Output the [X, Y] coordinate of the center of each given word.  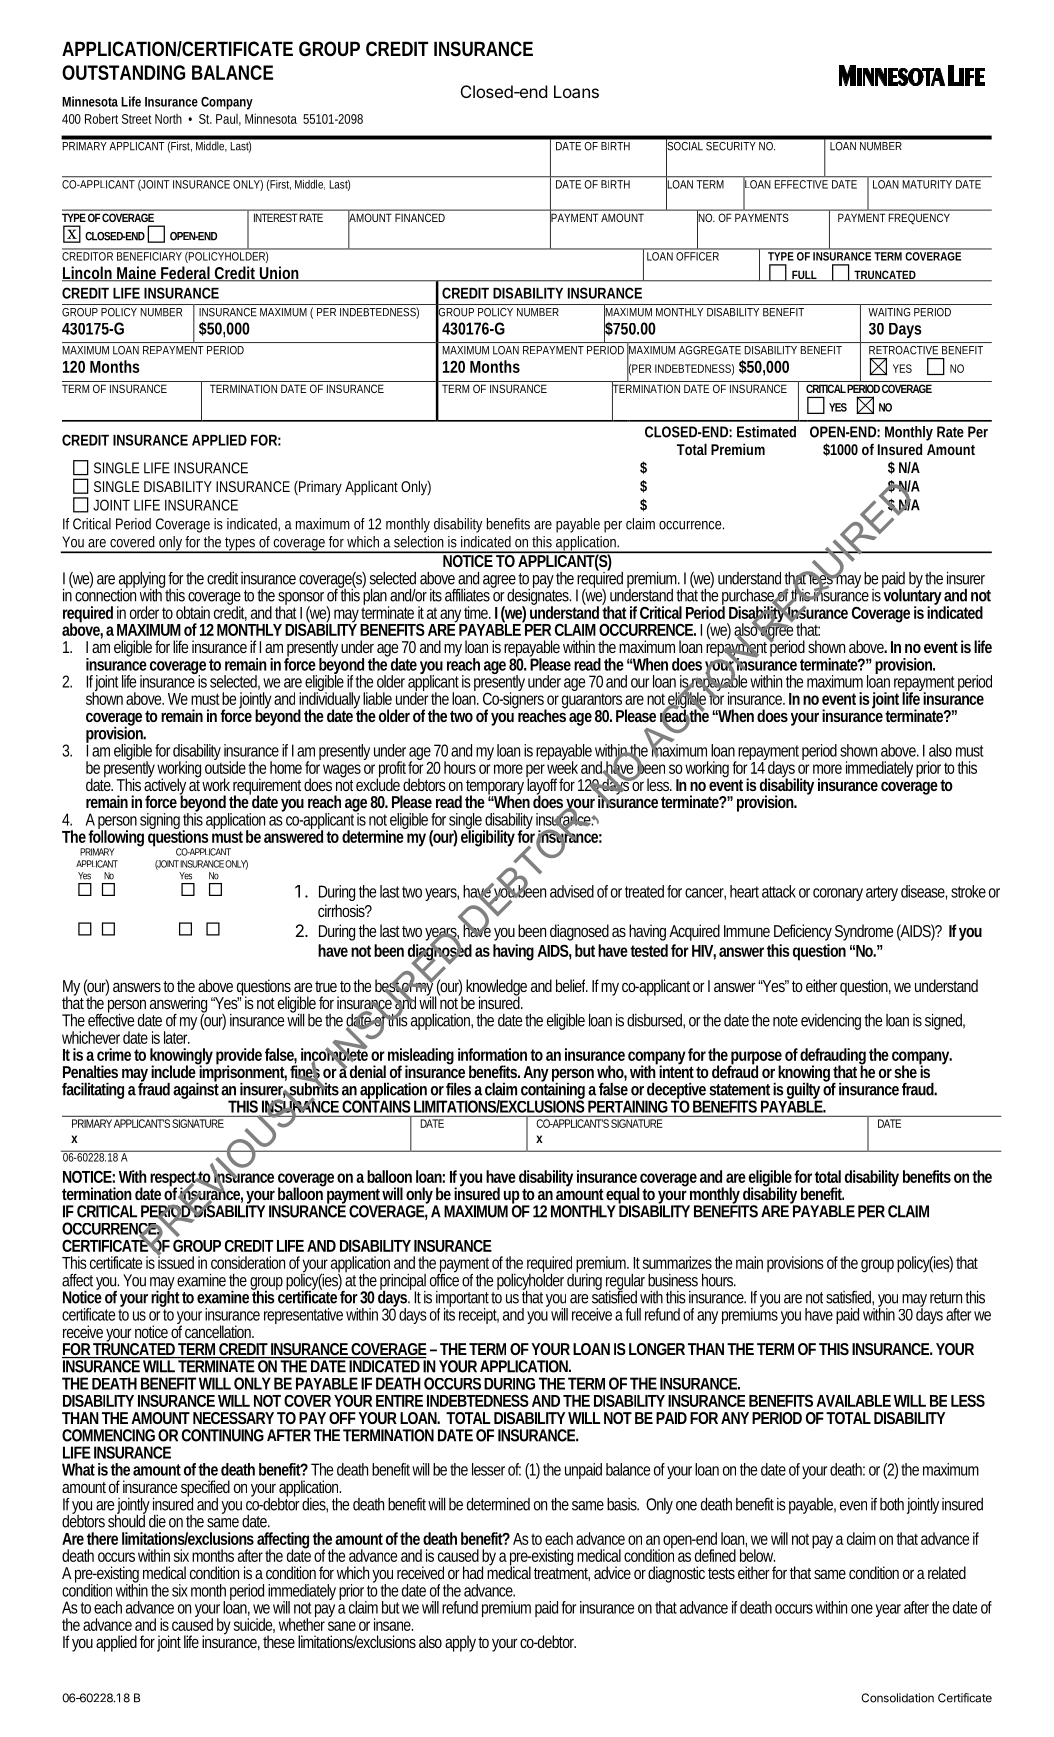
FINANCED [420, 218]
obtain [193, 612]
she [907, 1070]
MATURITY [928, 183]
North [168, 119]
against [197, 1090]
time [477, 612]
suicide [254, 1625]
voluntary [913, 597]
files [458, 1089]
